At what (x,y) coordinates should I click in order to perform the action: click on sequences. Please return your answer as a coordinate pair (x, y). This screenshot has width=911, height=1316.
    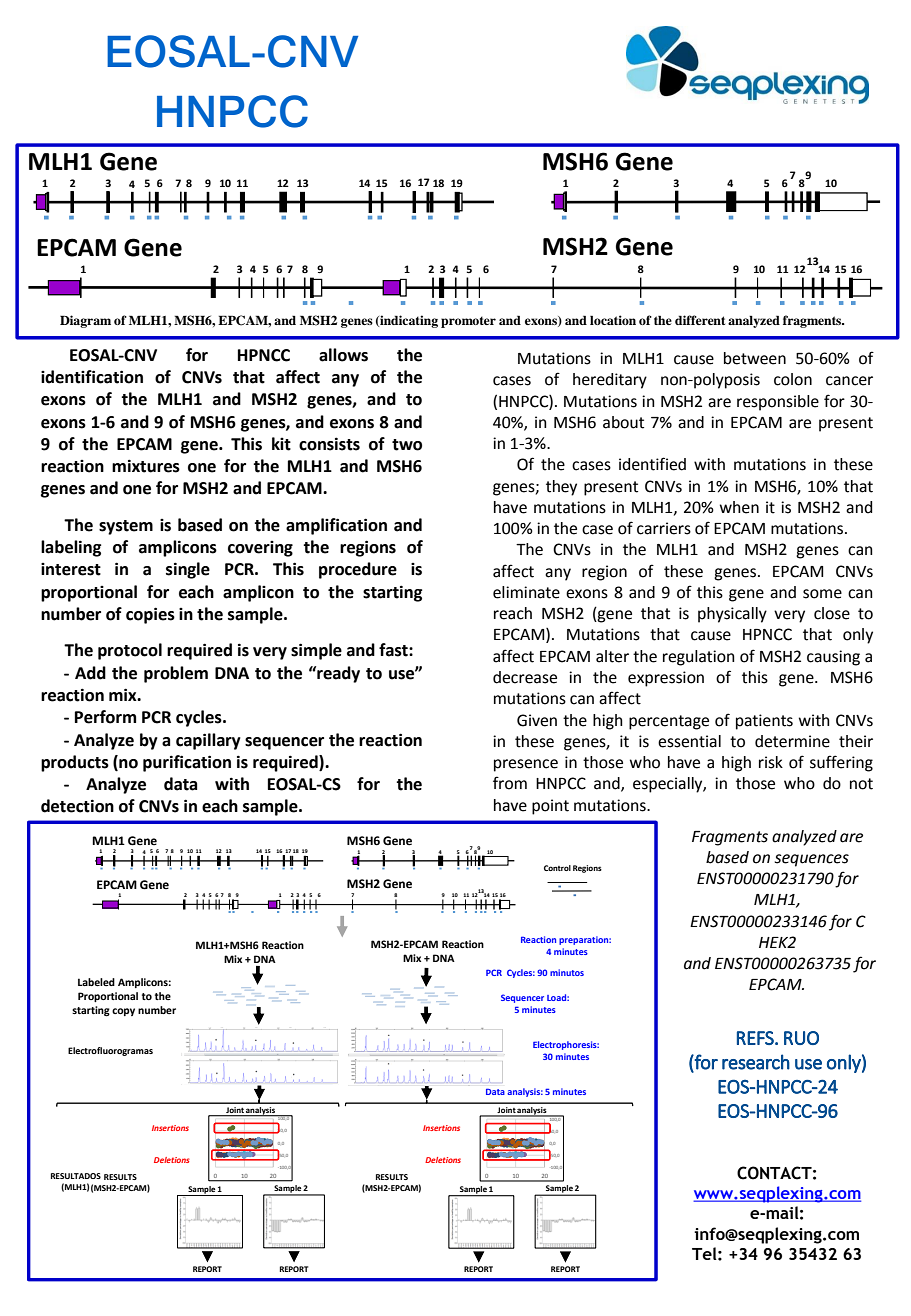
    Looking at the image, I should click on (812, 860).
